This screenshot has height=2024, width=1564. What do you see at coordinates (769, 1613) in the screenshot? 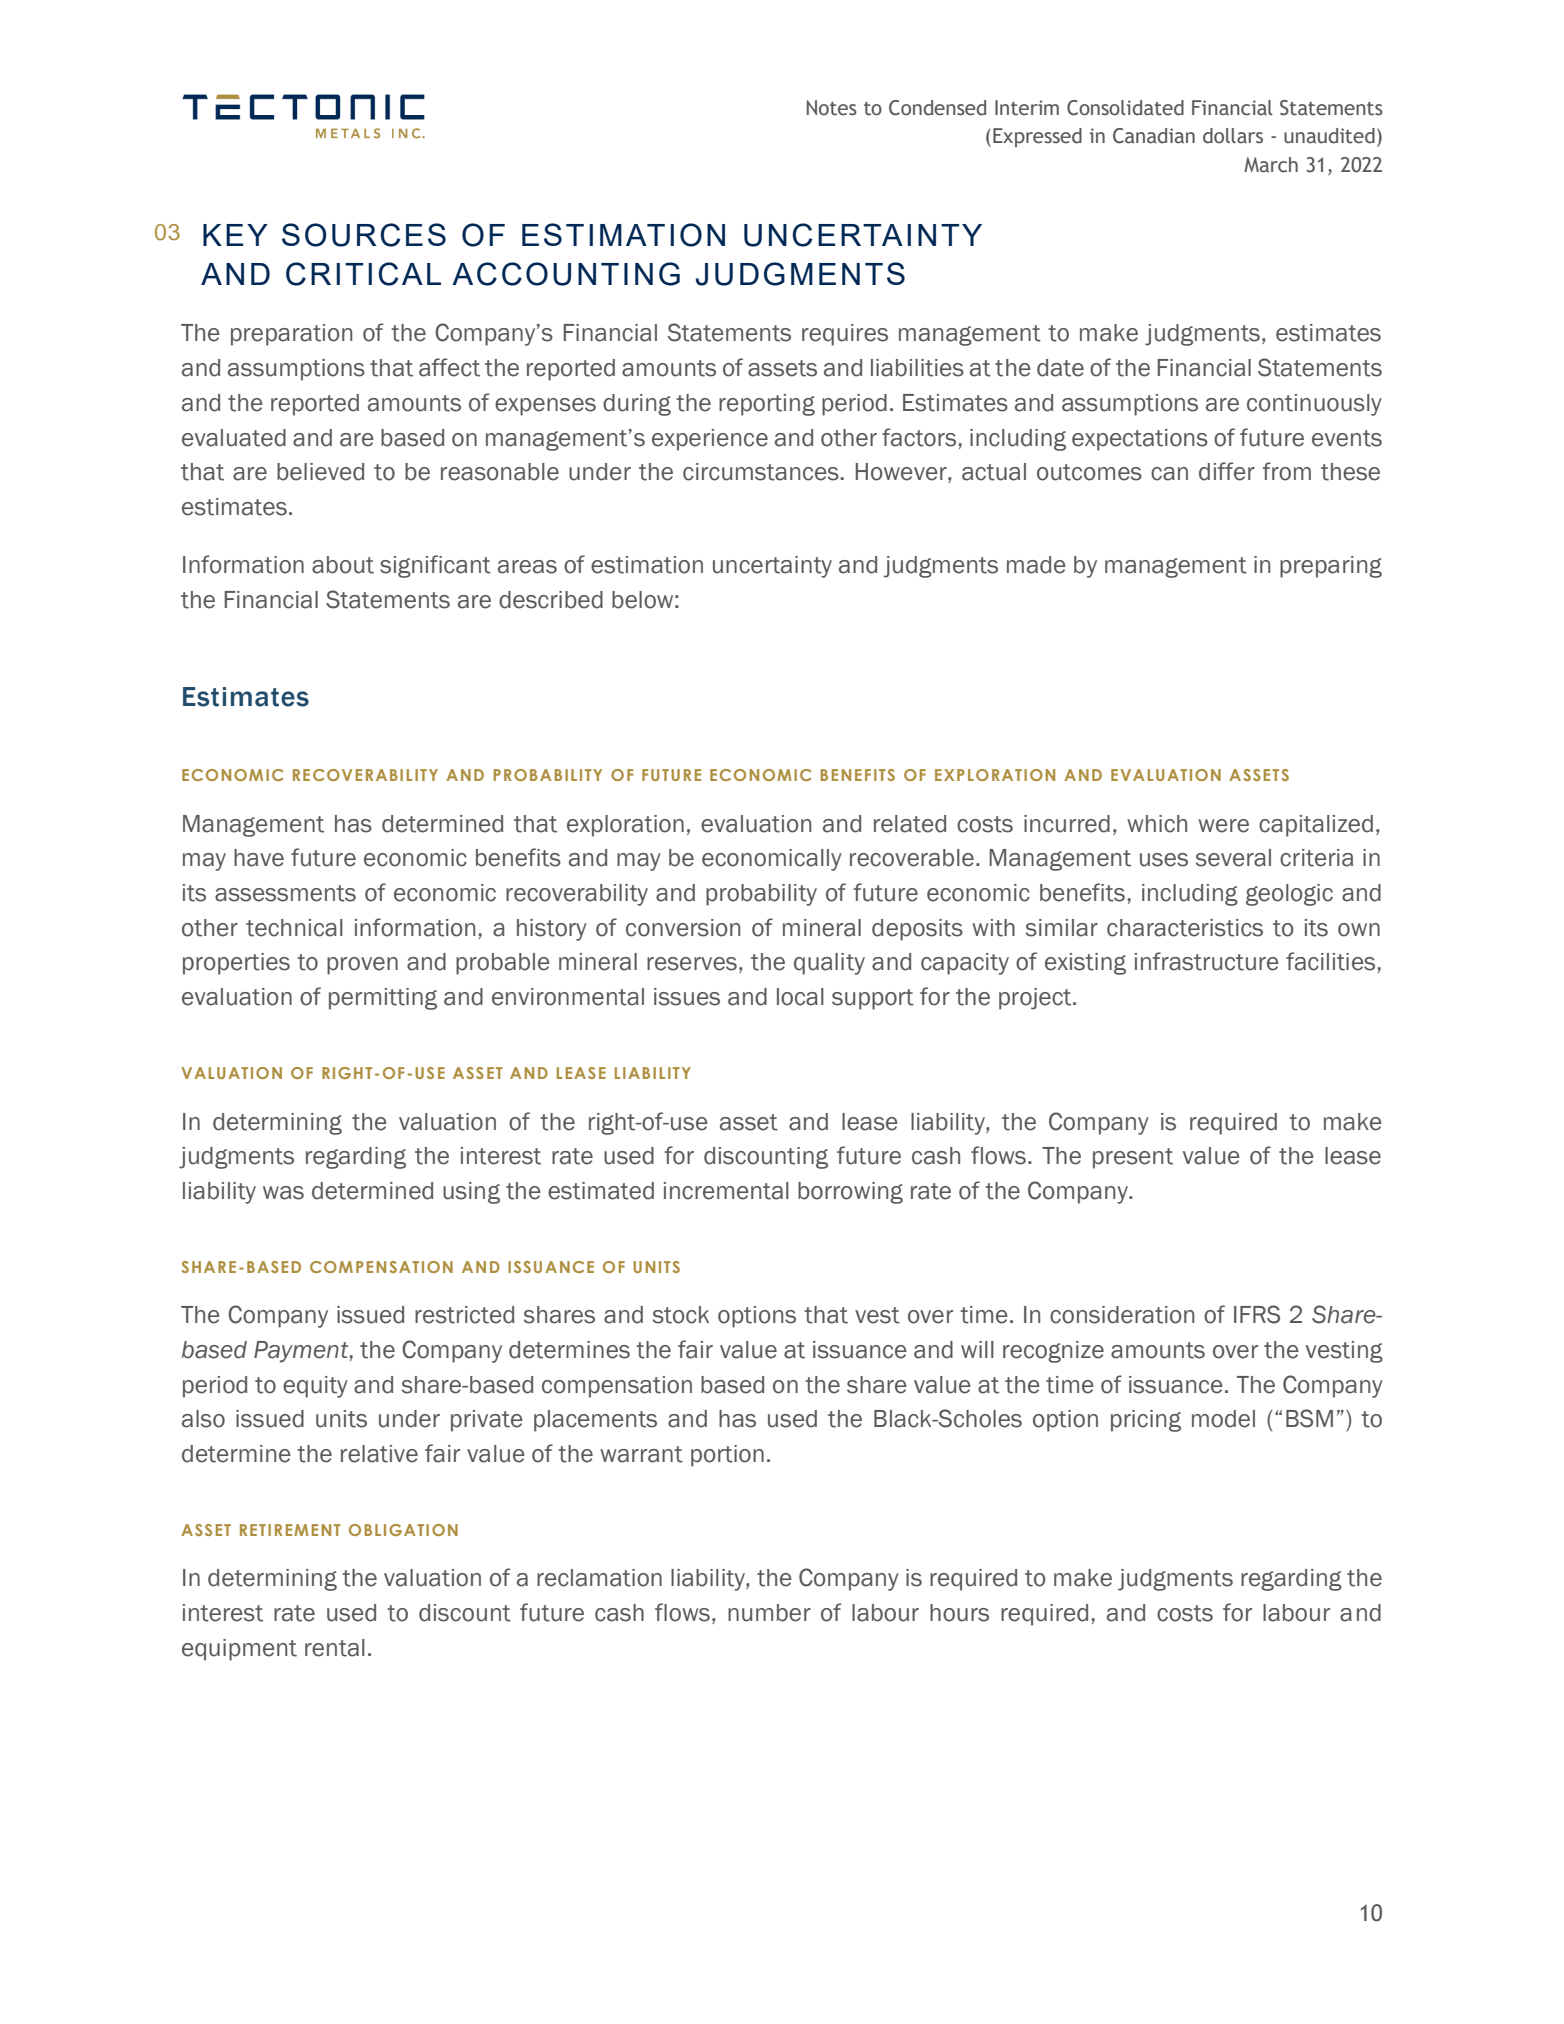
I see `number` at bounding box center [769, 1613].
